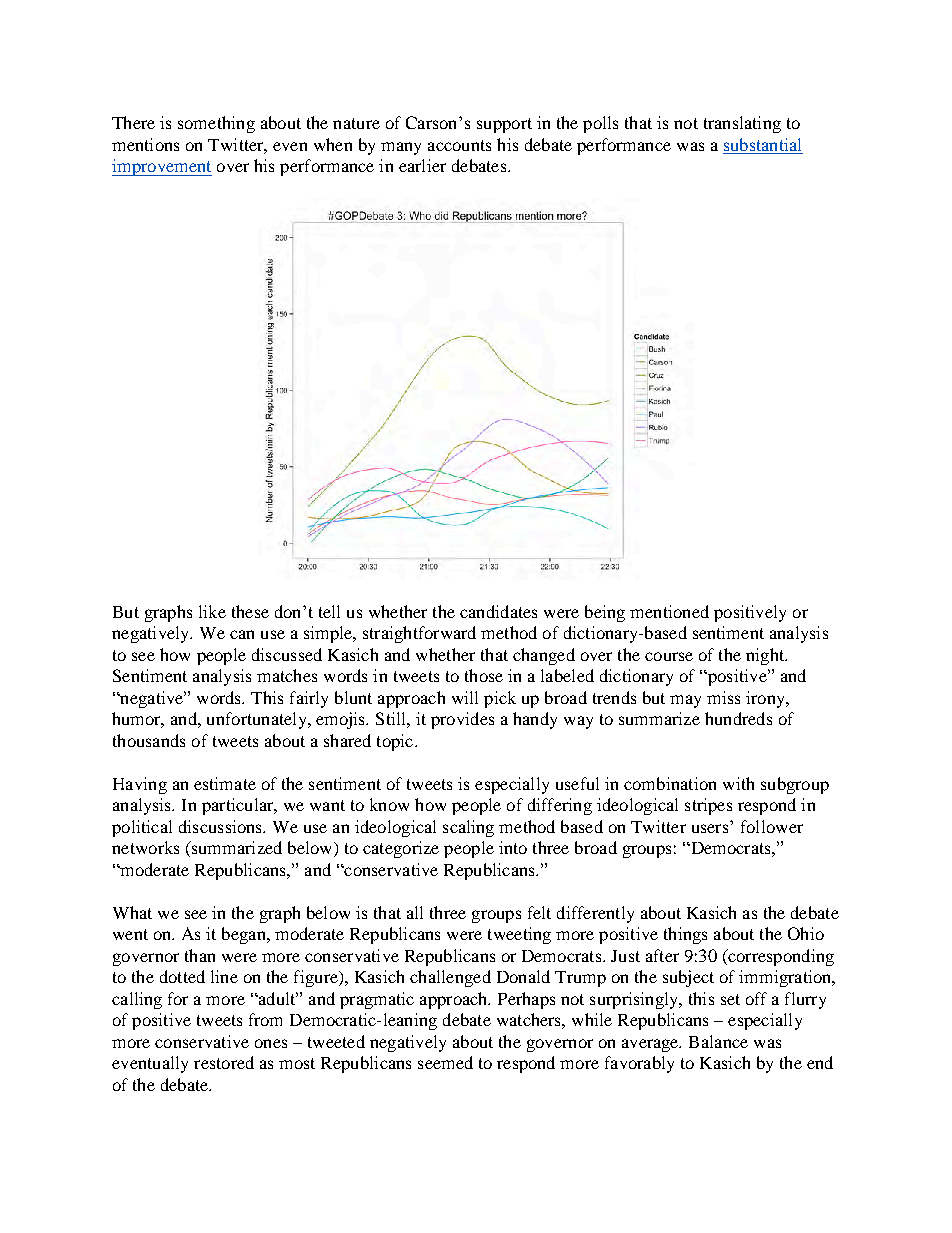  What do you see at coordinates (459, 145) in the screenshot?
I see `accounts` at bounding box center [459, 145].
